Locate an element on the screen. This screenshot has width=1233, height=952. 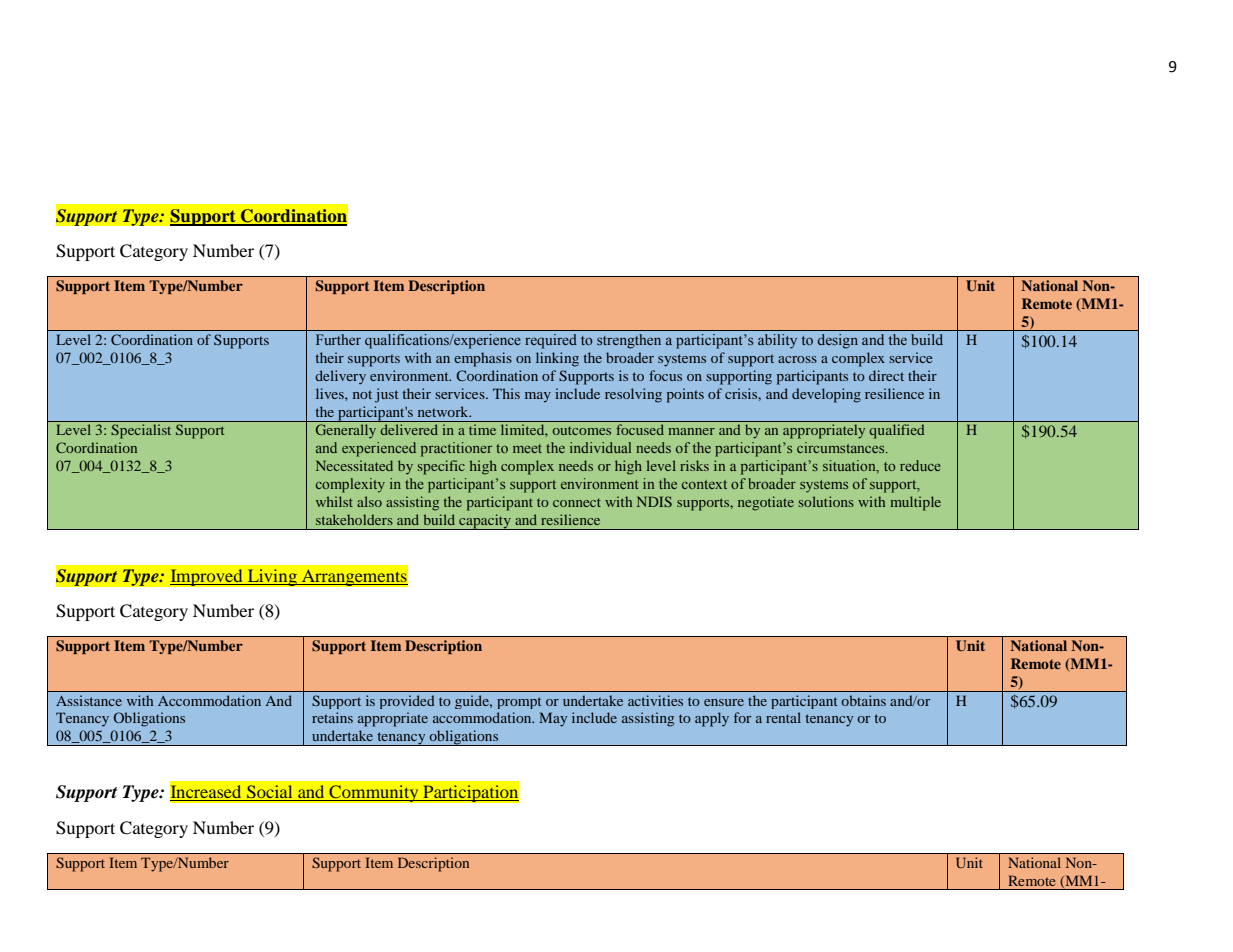
emphasis is located at coordinates (483, 359).
